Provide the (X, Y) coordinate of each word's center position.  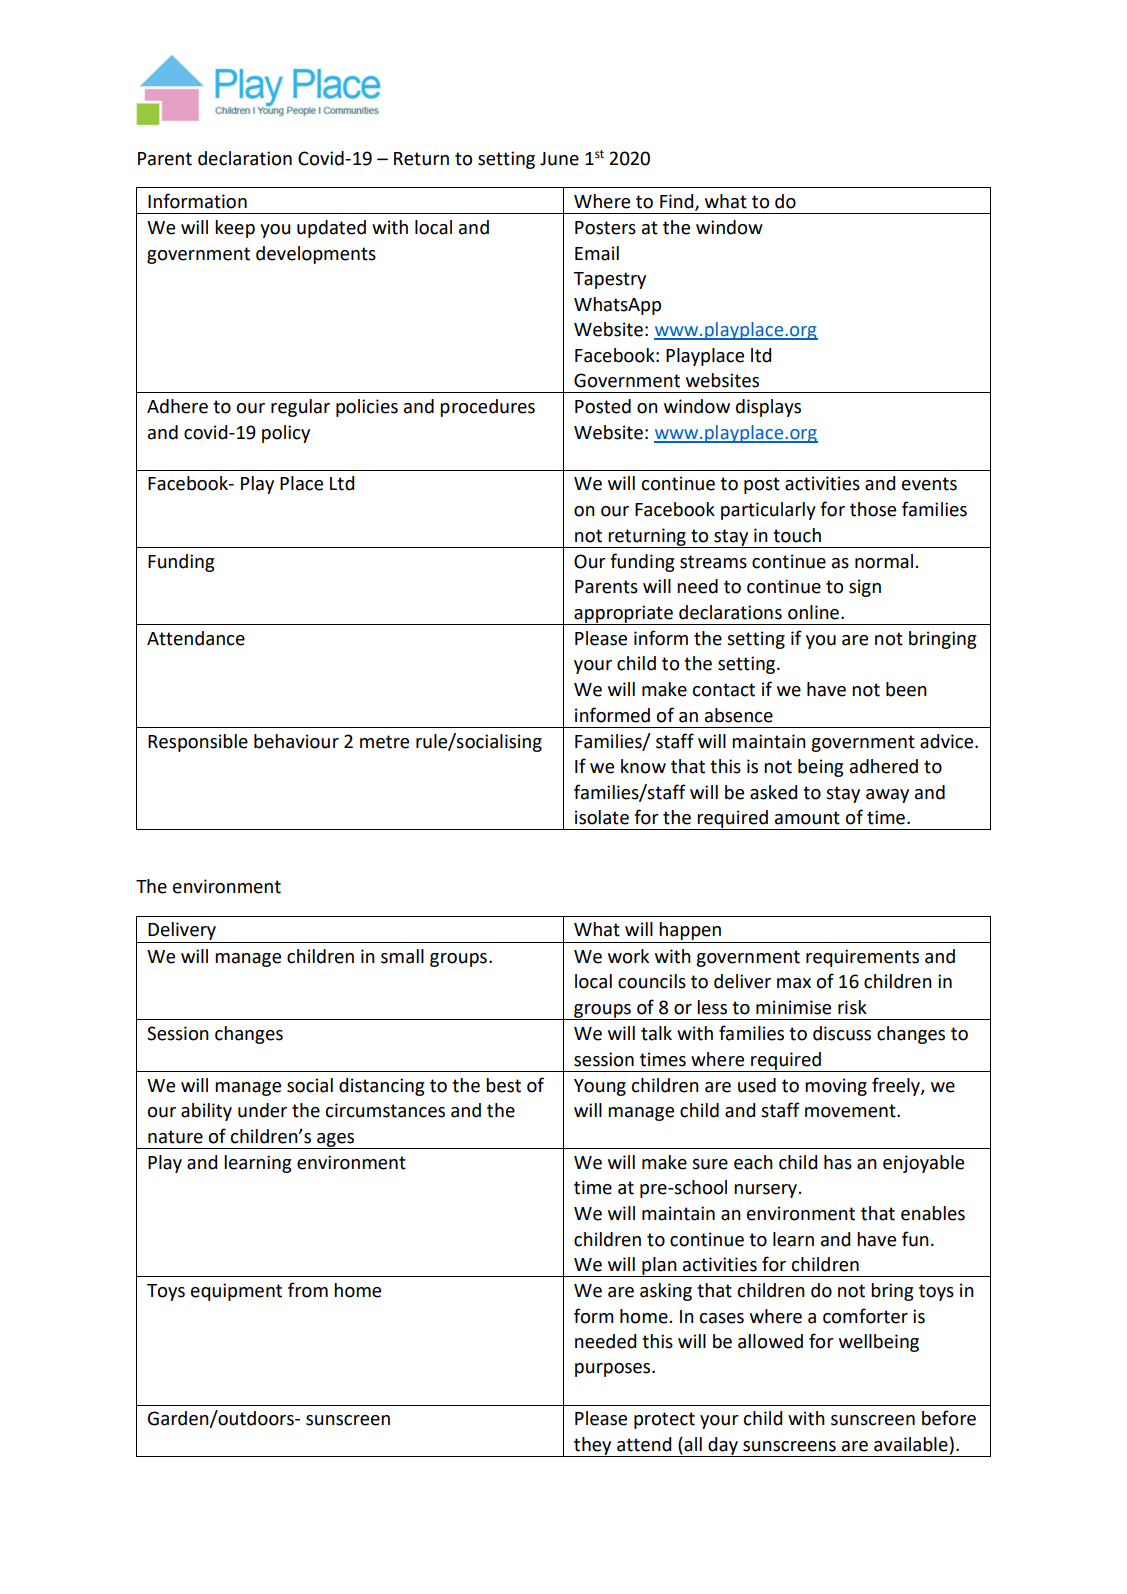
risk (852, 1007)
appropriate (623, 615)
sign (865, 588)
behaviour (296, 741)
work (628, 956)
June (559, 159)
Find (678, 202)
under (262, 1110)
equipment (236, 1292)
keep (235, 229)
